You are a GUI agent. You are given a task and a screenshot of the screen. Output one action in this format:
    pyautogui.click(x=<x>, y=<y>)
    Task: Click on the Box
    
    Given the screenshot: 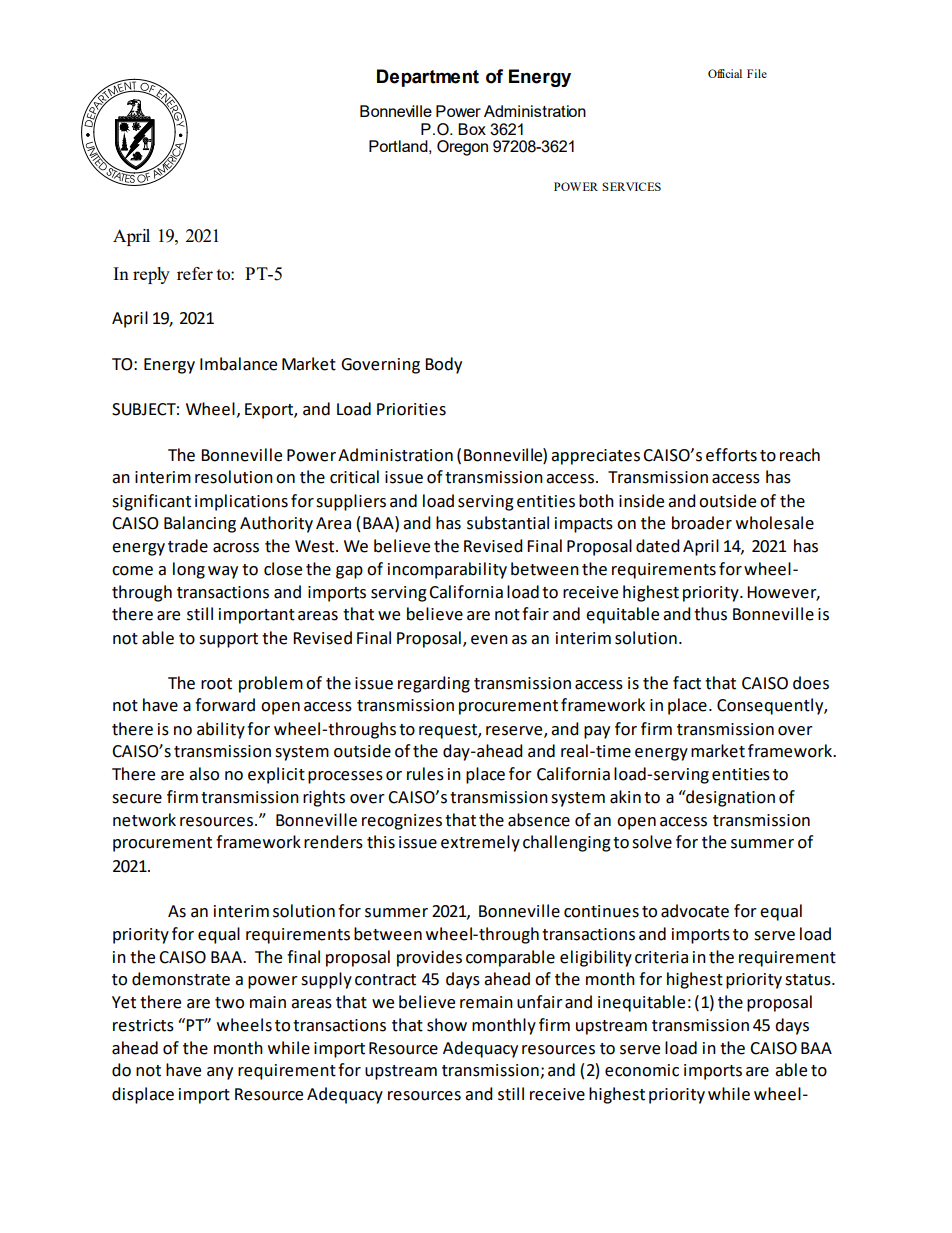 What is the action you would take?
    pyautogui.click(x=472, y=129)
